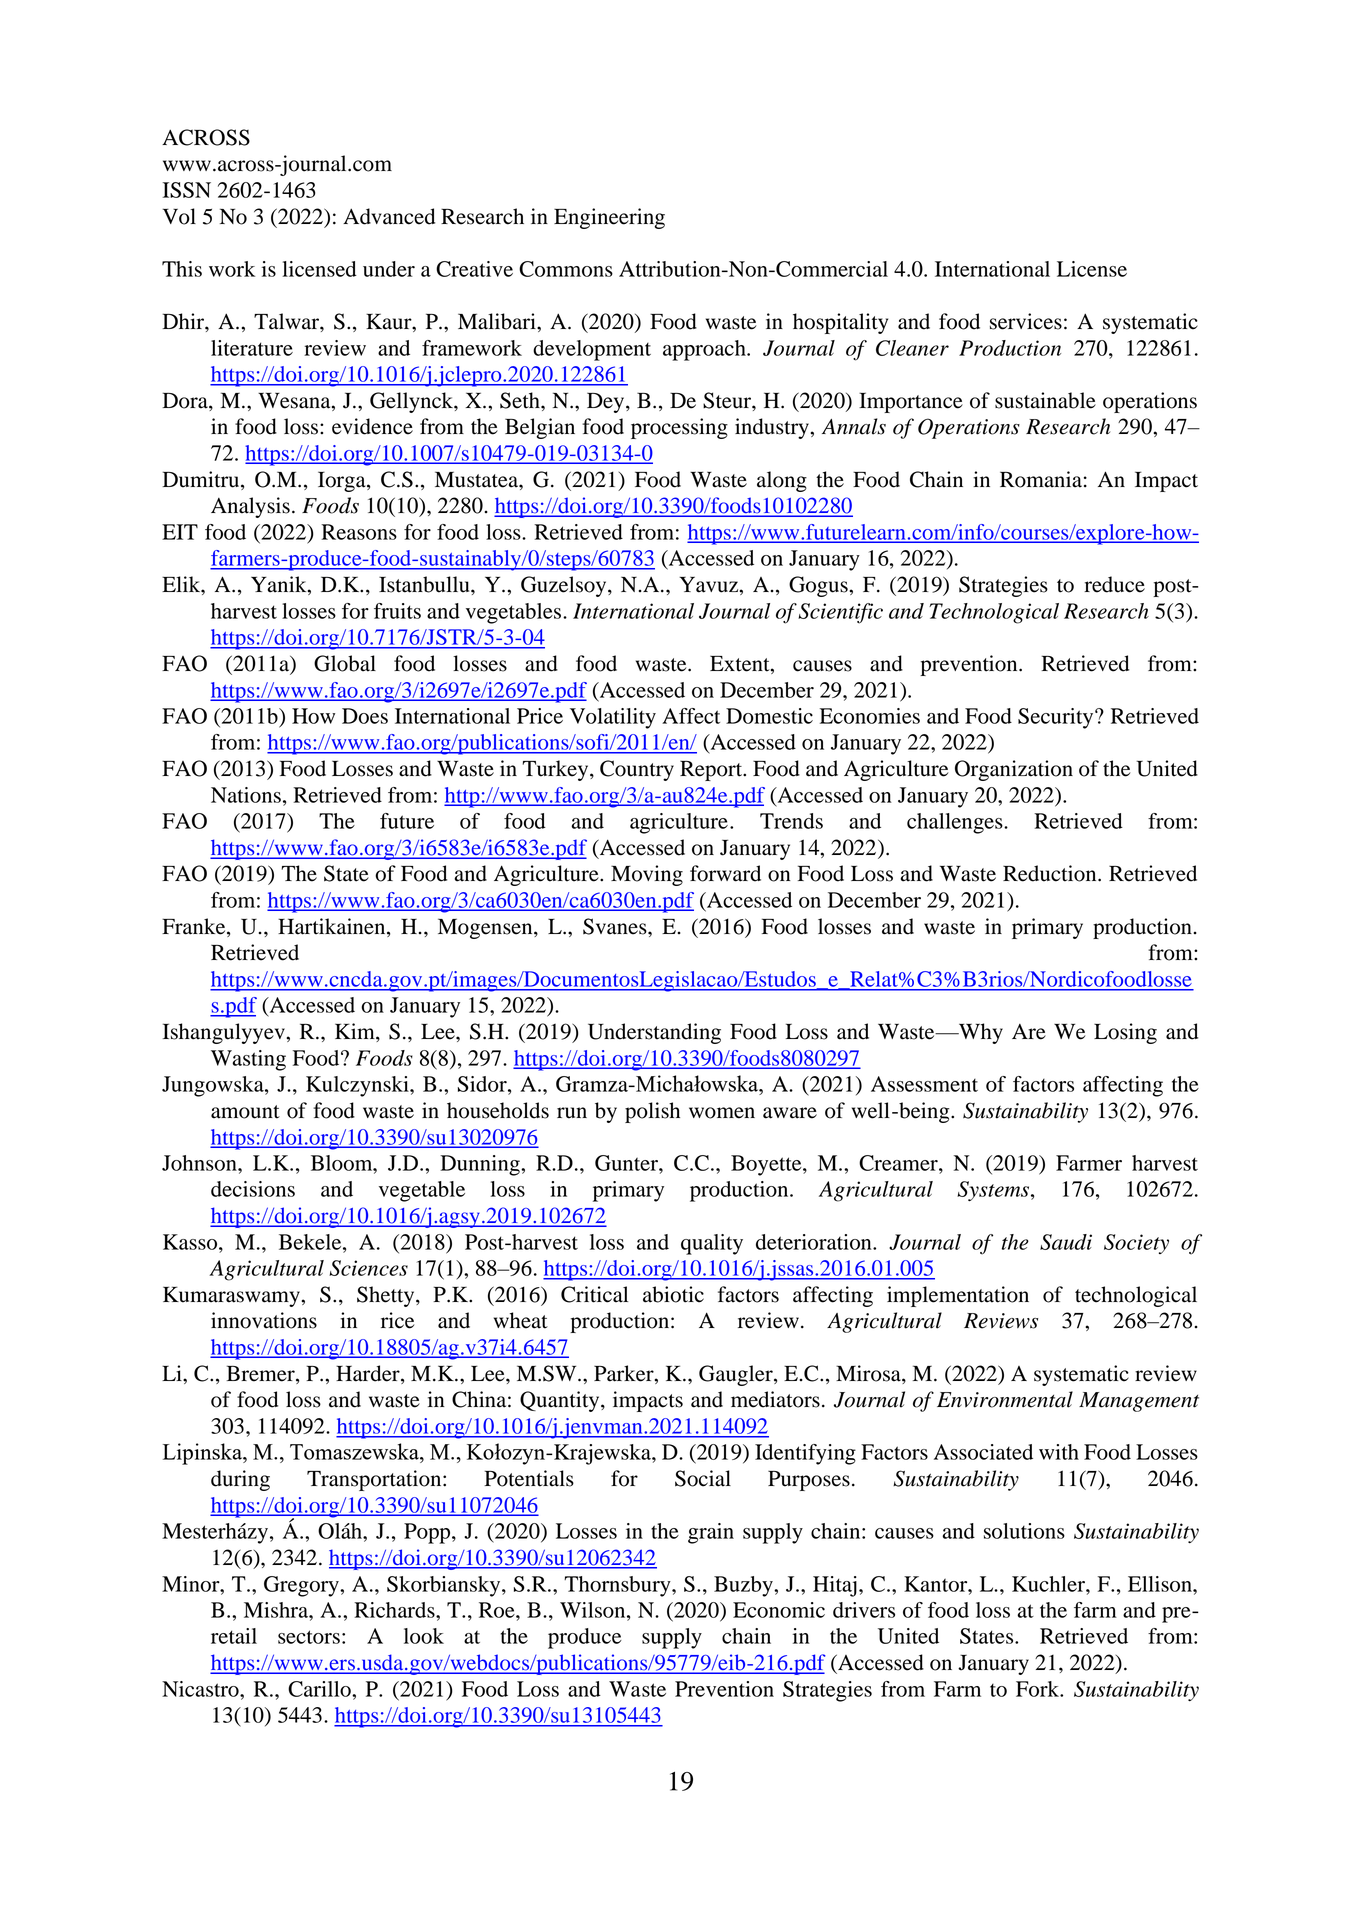 Image resolution: width=1361 pixels, height=1925 pixels. What do you see at coordinates (637, 770) in the screenshot?
I see `Country` at bounding box center [637, 770].
